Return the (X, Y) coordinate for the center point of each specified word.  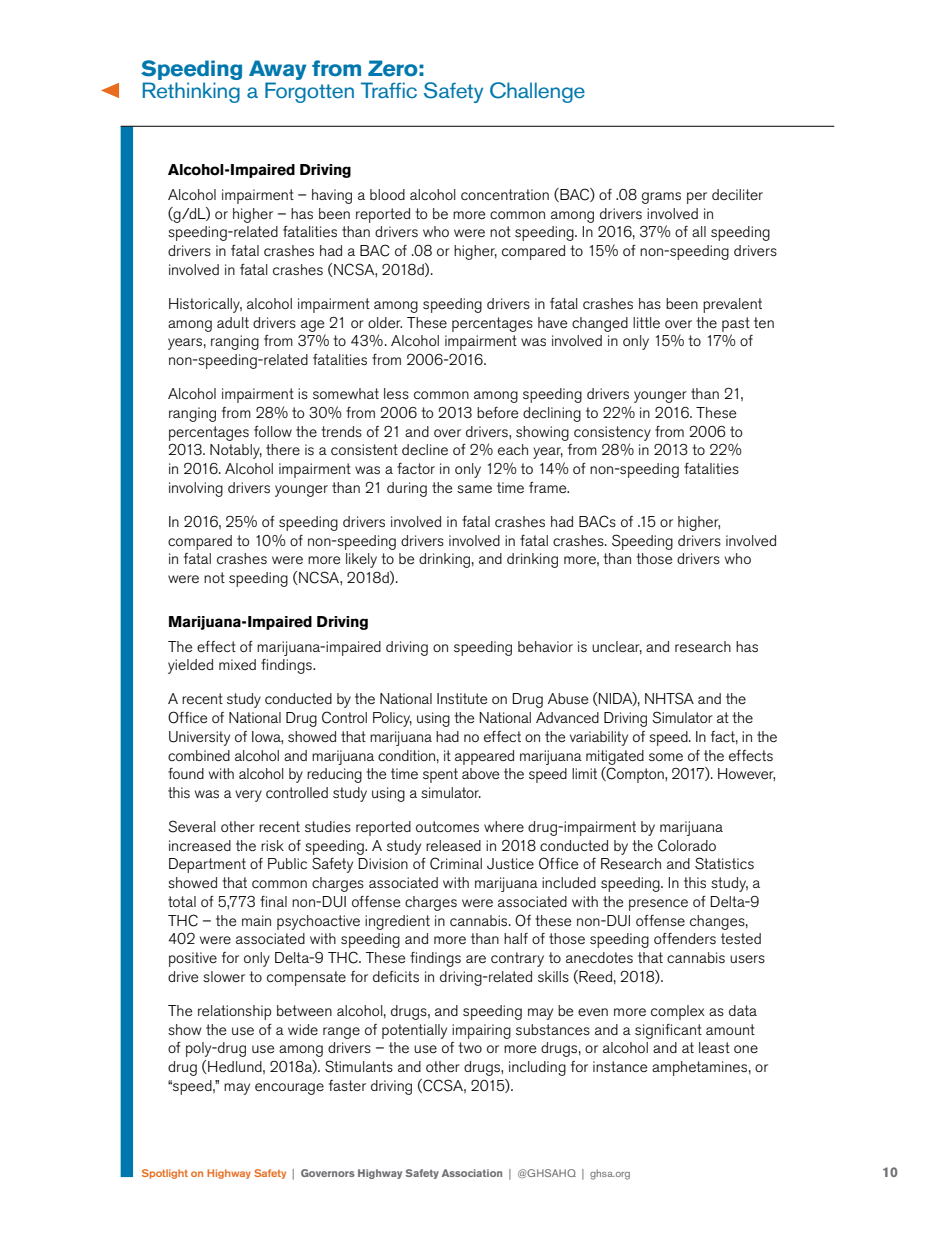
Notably (236, 451)
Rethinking (191, 92)
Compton (635, 775)
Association (472, 1173)
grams (661, 198)
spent (440, 775)
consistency (612, 433)
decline (425, 449)
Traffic (389, 90)
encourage (289, 1089)
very (248, 796)
